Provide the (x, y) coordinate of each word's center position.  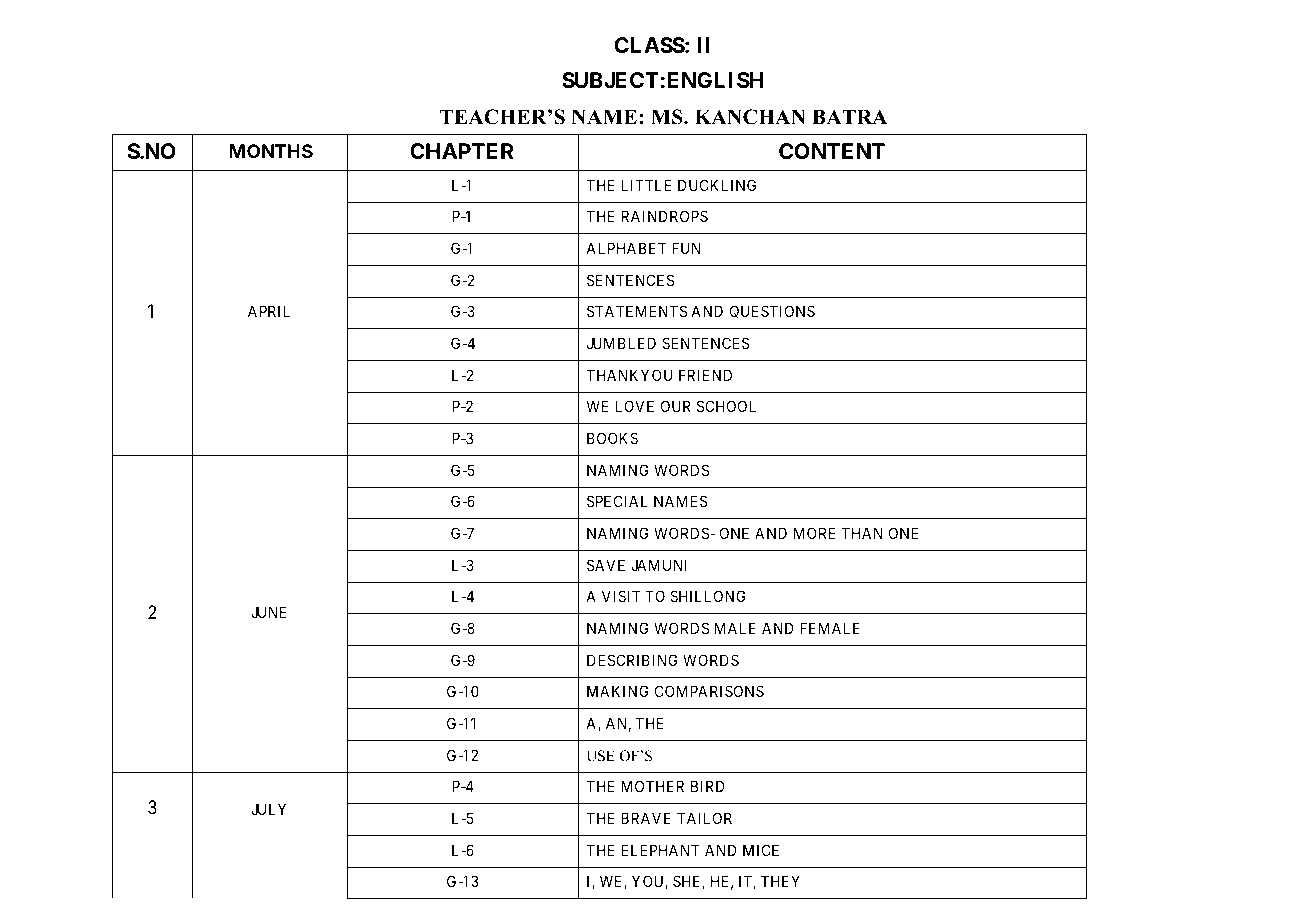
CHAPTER (462, 151)
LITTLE (646, 185)
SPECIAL (617, 501)
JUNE (269, 612)
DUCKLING (717, 185)
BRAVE (646, 818)
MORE (815, 533)
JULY (268, 809)
